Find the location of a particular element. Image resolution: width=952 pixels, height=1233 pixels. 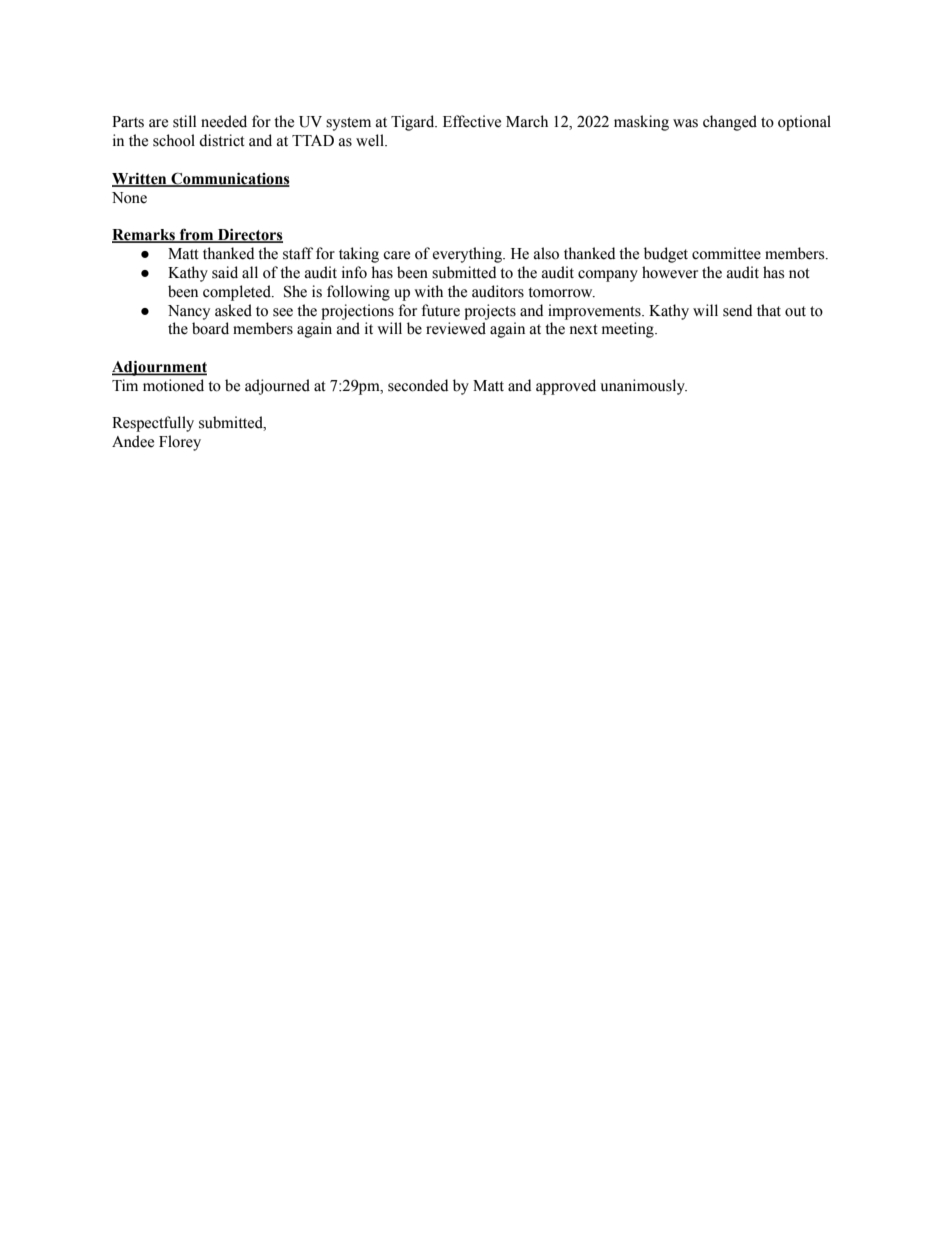

Florey is located at coordinates (180, 443).
